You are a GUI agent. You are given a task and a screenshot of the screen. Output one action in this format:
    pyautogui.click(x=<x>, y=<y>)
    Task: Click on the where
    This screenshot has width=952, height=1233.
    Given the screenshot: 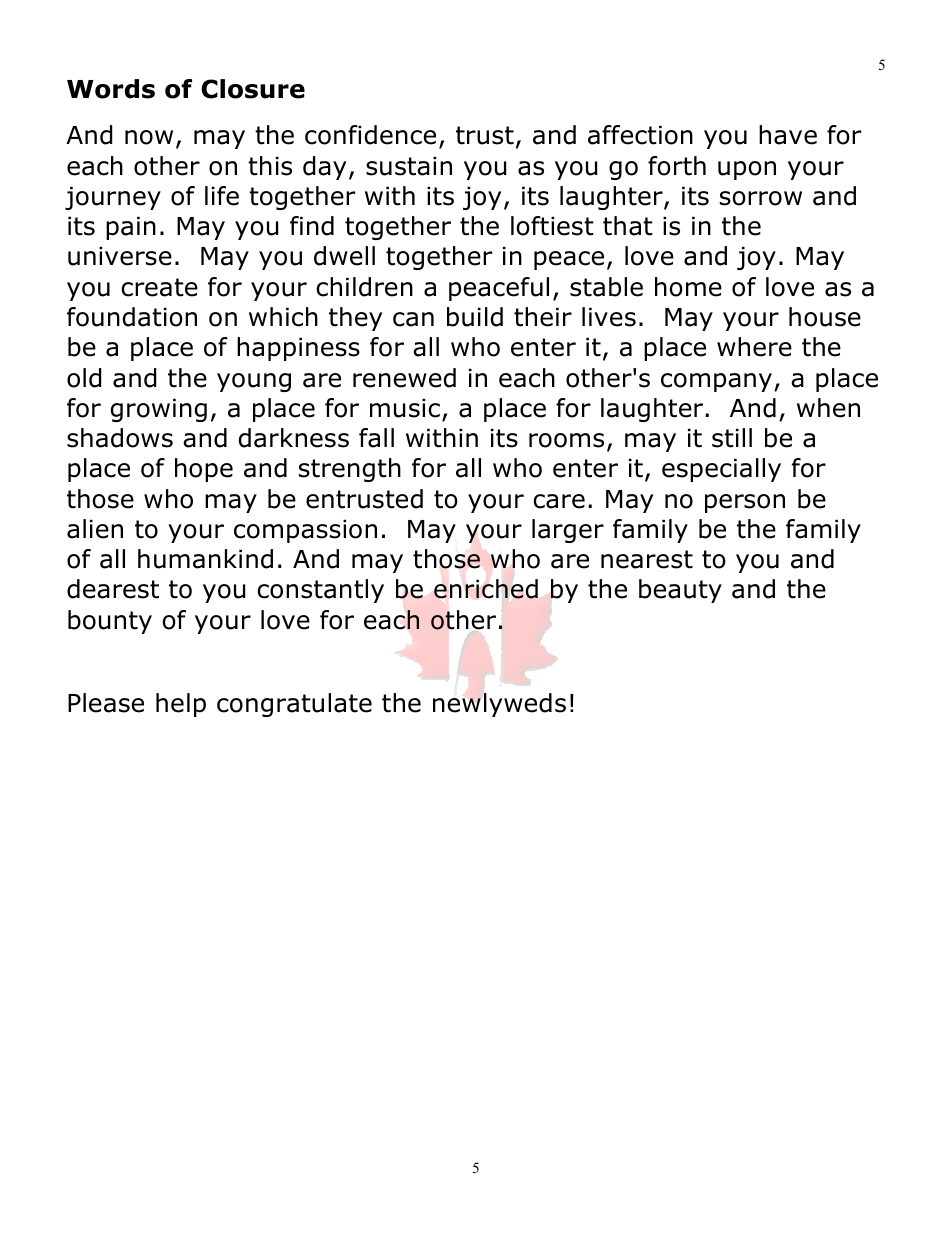 What is the action you would take?
    pyautogui.click(x=754, y=347)
